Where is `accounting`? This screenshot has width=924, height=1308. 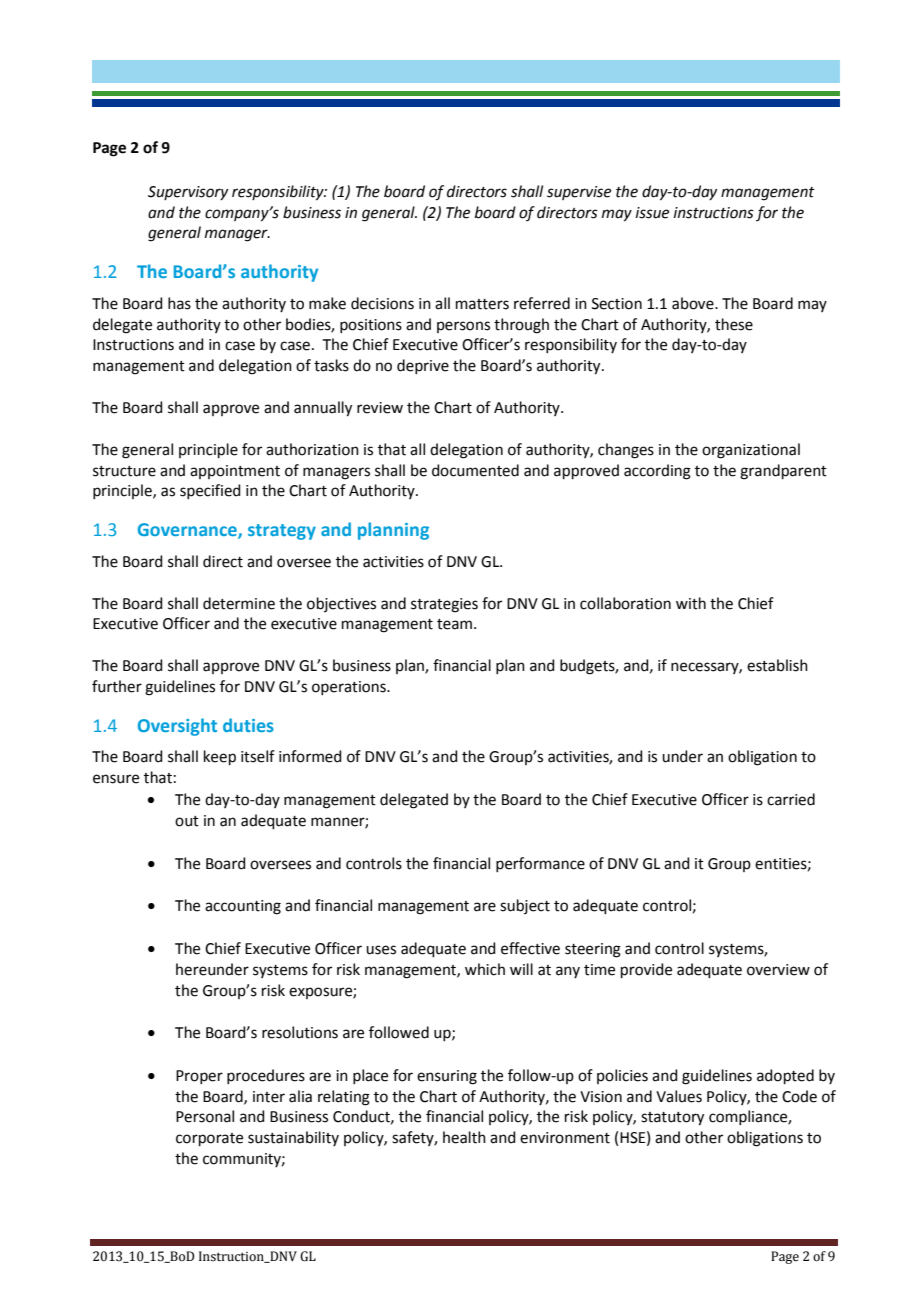 accounting is located at coordinates (243, 907).
